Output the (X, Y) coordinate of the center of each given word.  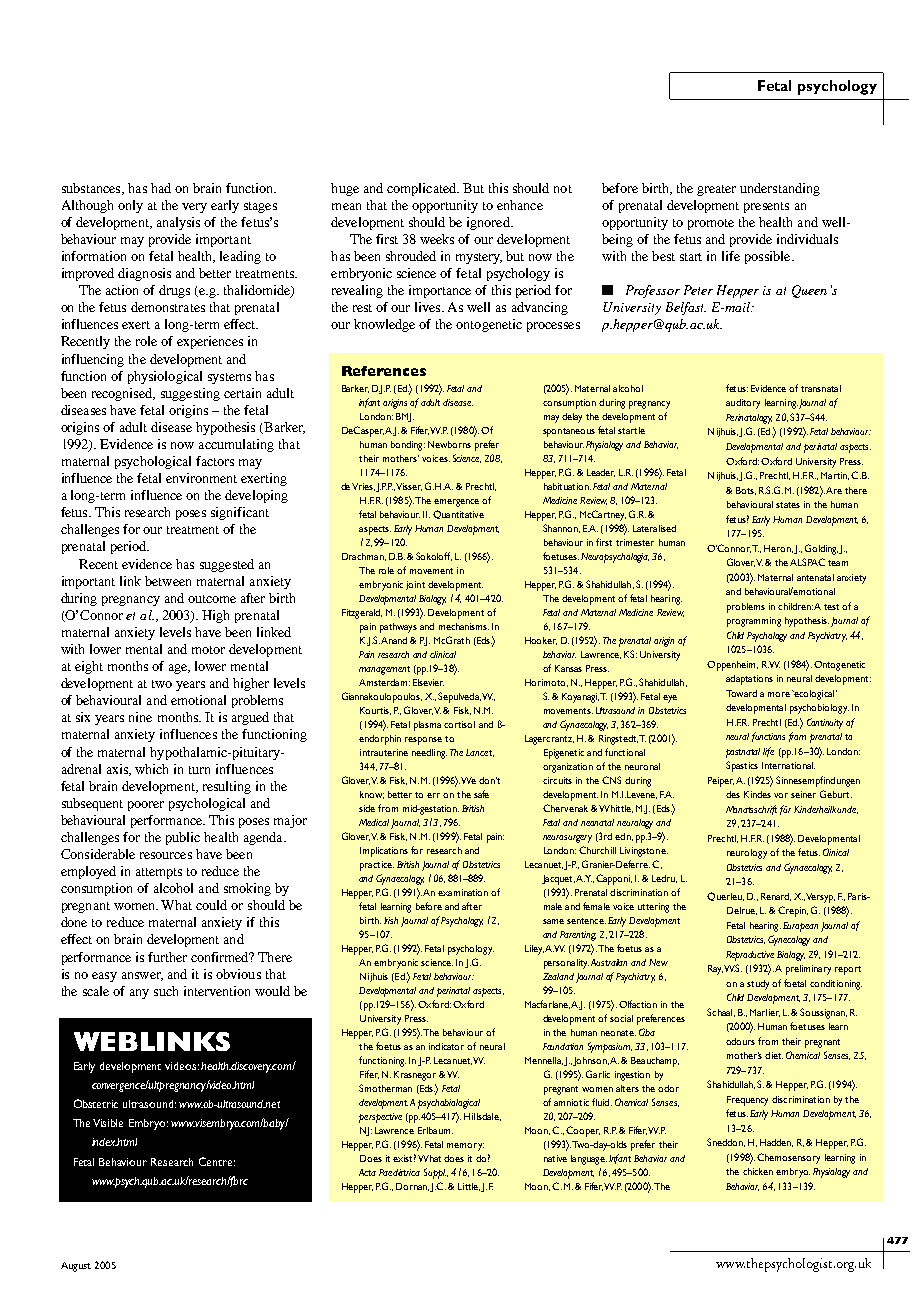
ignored (489, 223)
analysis (178, 223)
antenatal (815, 577)
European (800, 927)
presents (766, 207)
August (76, 1267)
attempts (159, 873)
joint (415, 585)
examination (463, 892)
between (168, 581)
